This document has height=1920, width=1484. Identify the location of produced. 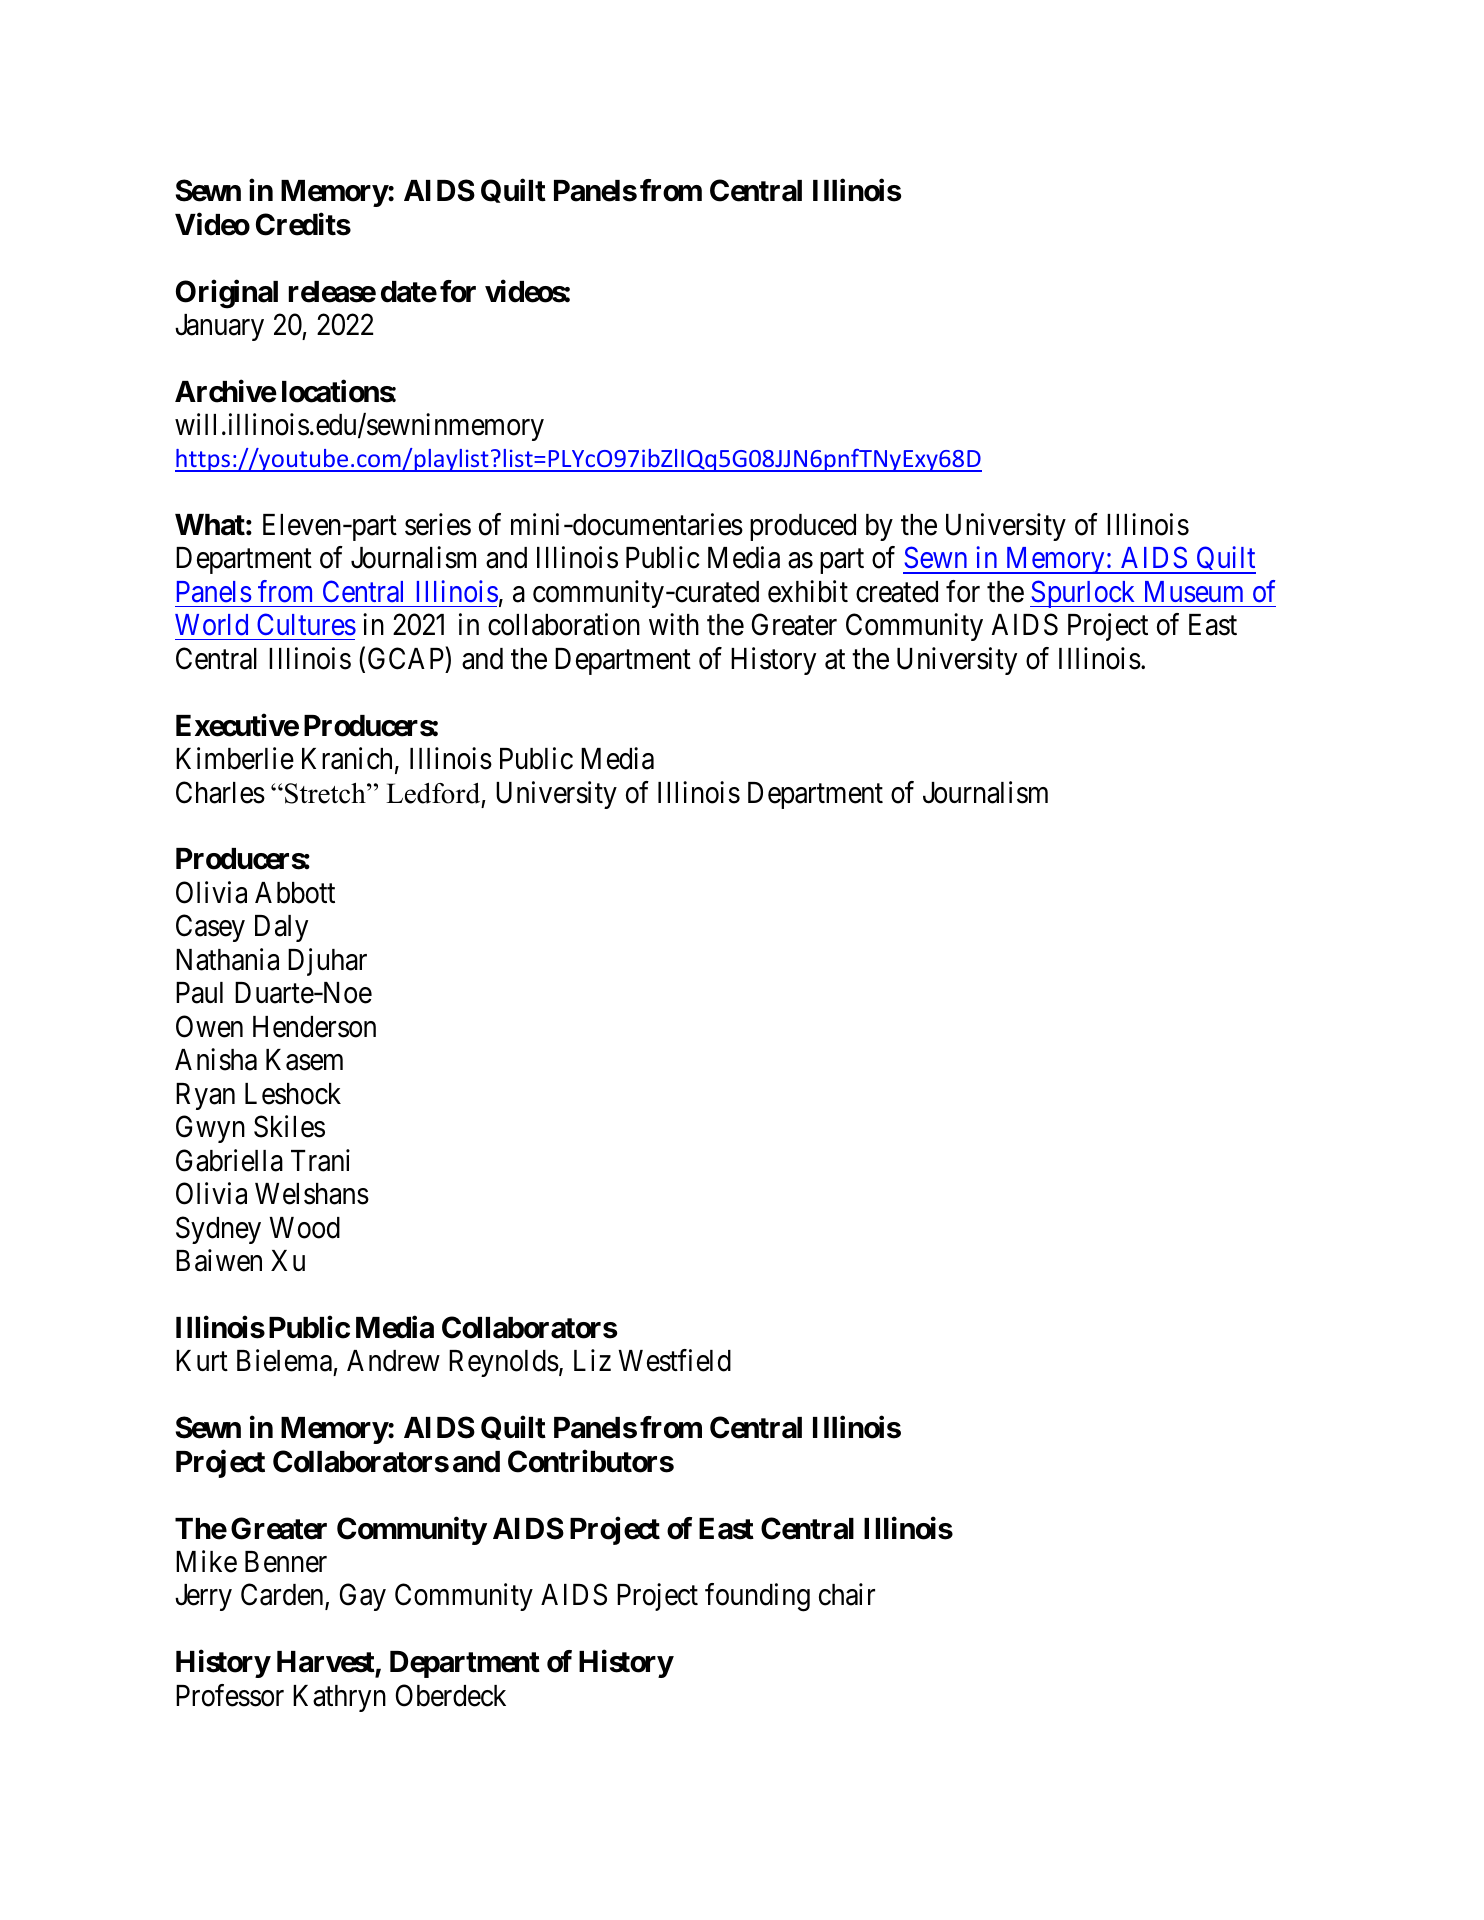
(803, 527).
